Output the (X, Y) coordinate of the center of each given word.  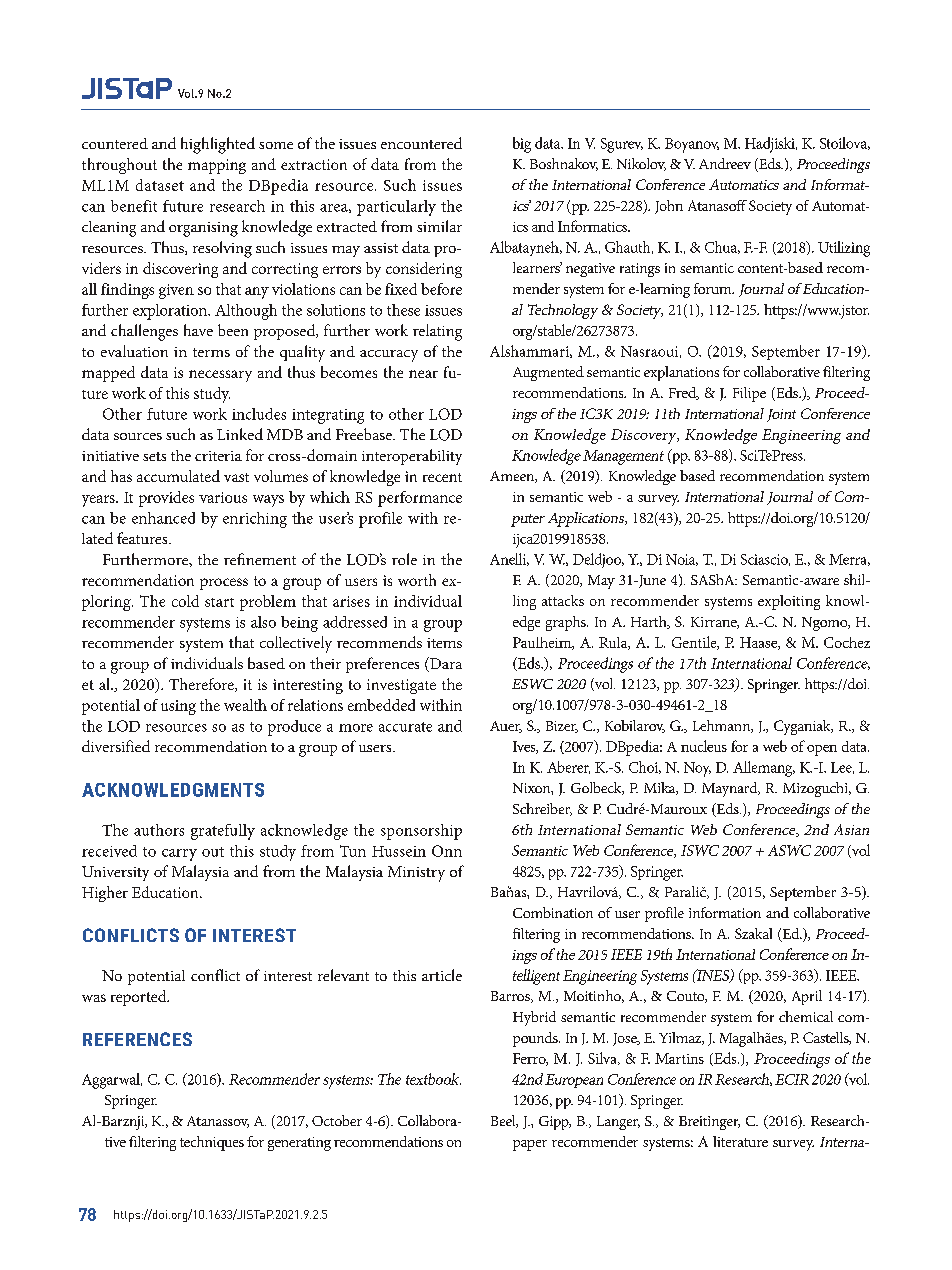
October (337, 1120)
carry (179, 855)
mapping (217, 166)
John (669, 207)
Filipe (749, 394)
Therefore (202, 685)
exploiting (789, 602)
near (423, 374)
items (444, 643)
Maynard (731, 789)
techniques (212, 1143)
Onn (447, 851)
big (522, 145)
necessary (220, 376)
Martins (679, 1058)
